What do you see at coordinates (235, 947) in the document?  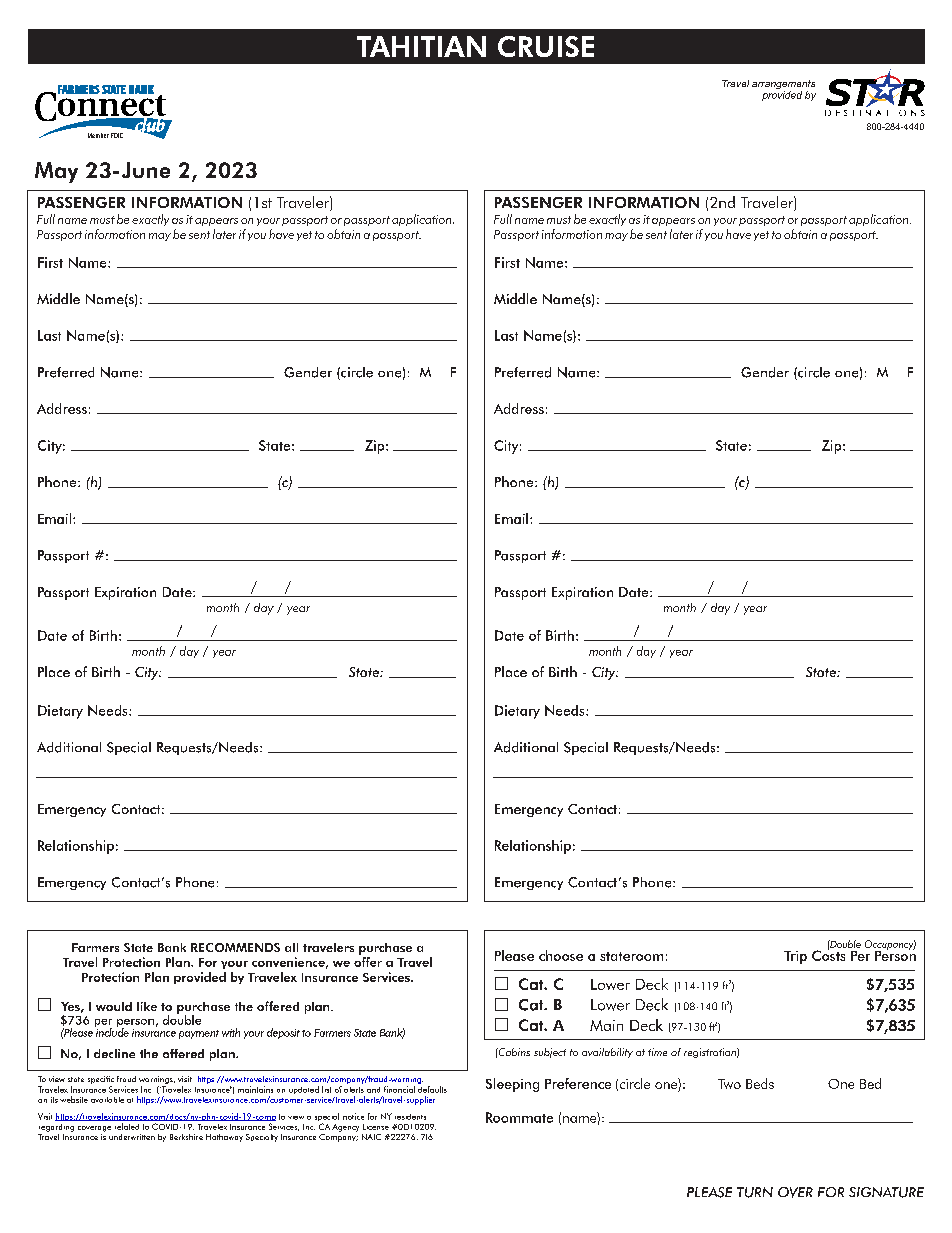 I see `RECOMMENDS` at bounding box center [235, 947].
